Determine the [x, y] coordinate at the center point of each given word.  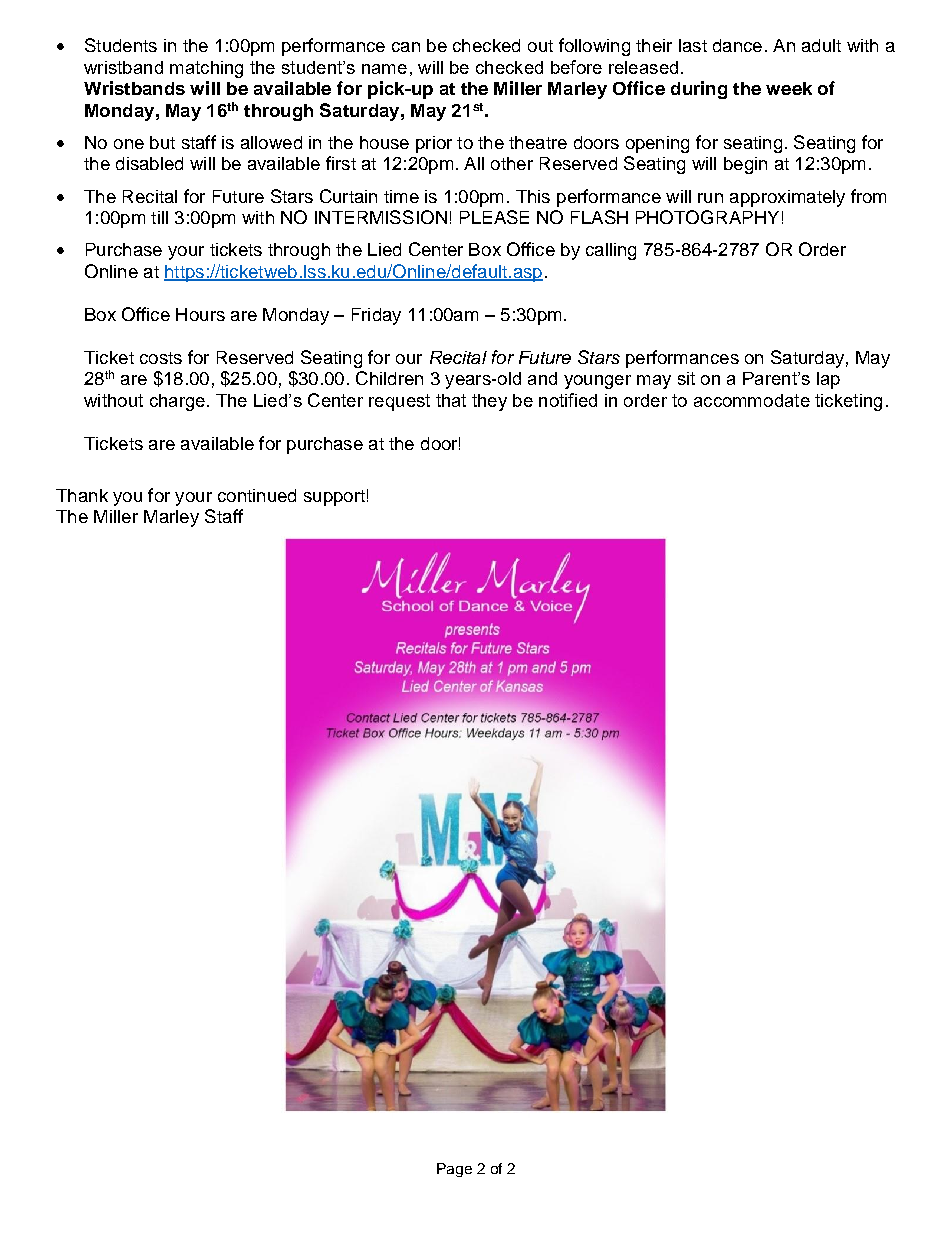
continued [257, 495]
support [334, 498]
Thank [82, 495]
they [489, 402]
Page [454, 1170]
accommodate [752, 400]
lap [828, 380]
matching [206, 69]
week [789, 88]
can [406, 47]
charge [177, 402]
